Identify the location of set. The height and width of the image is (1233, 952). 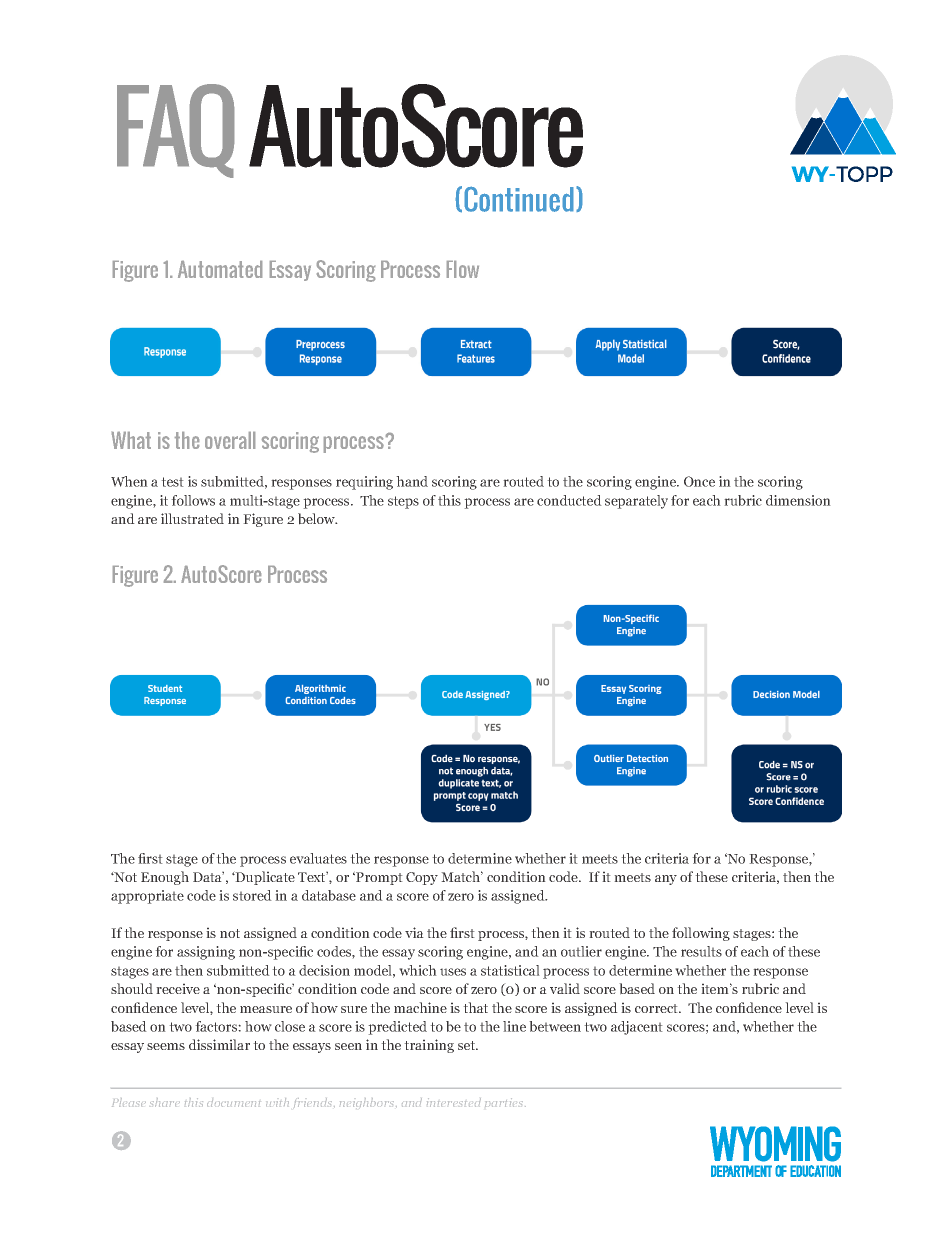
(468, 1045).
